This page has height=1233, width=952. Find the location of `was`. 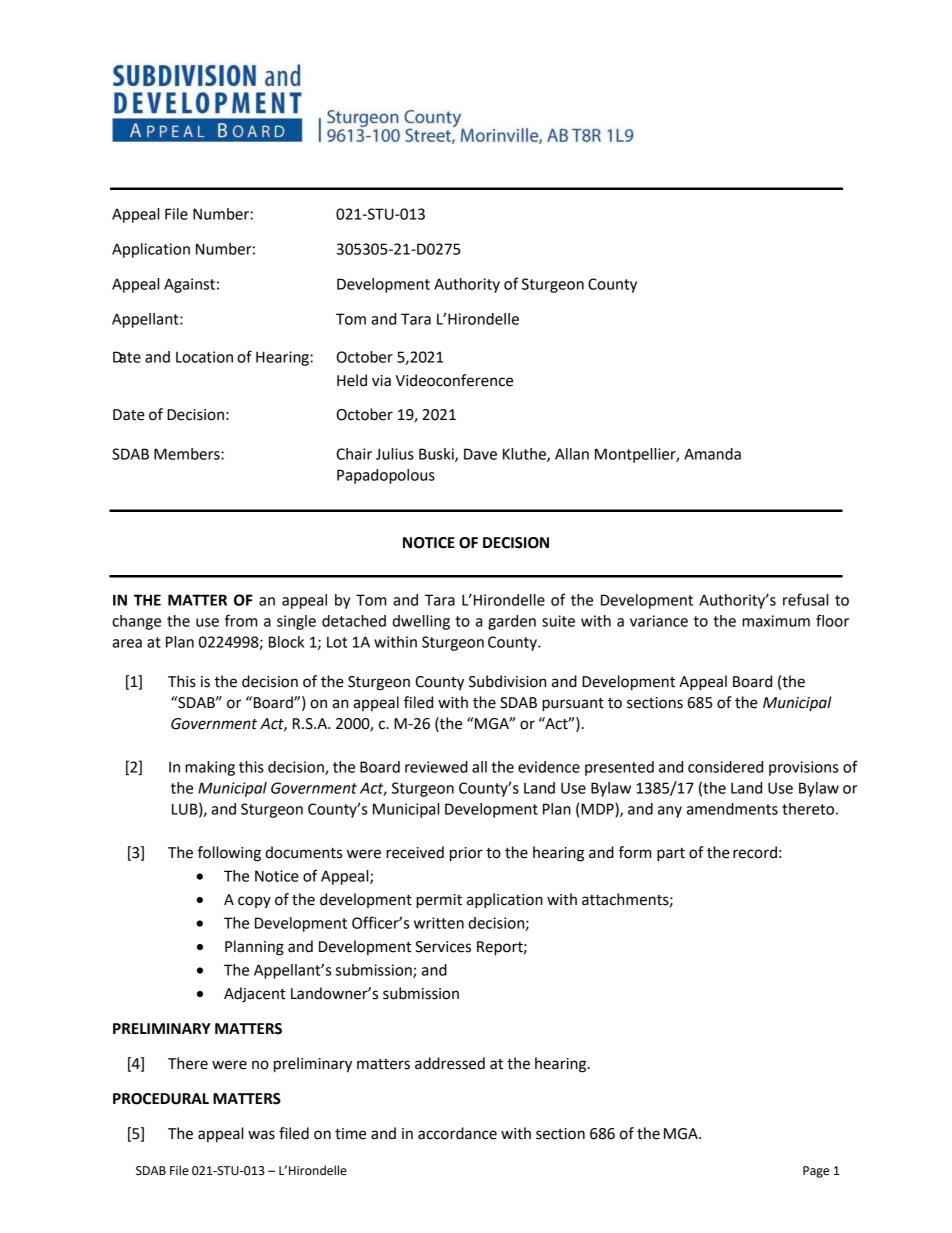

was is located at coordinates (261, 1135).
